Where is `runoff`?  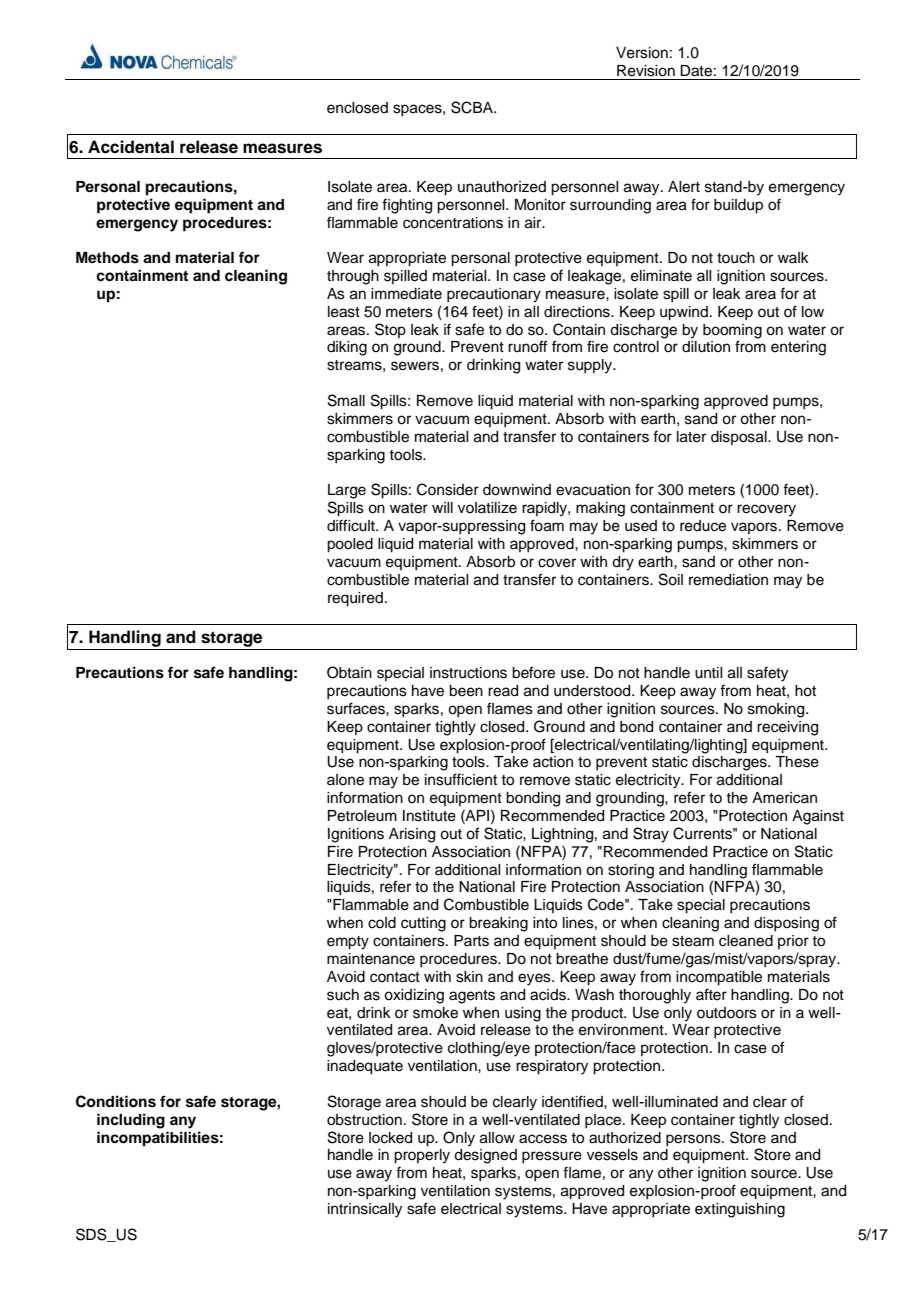
runoff is located at coordinates (527, 346).
